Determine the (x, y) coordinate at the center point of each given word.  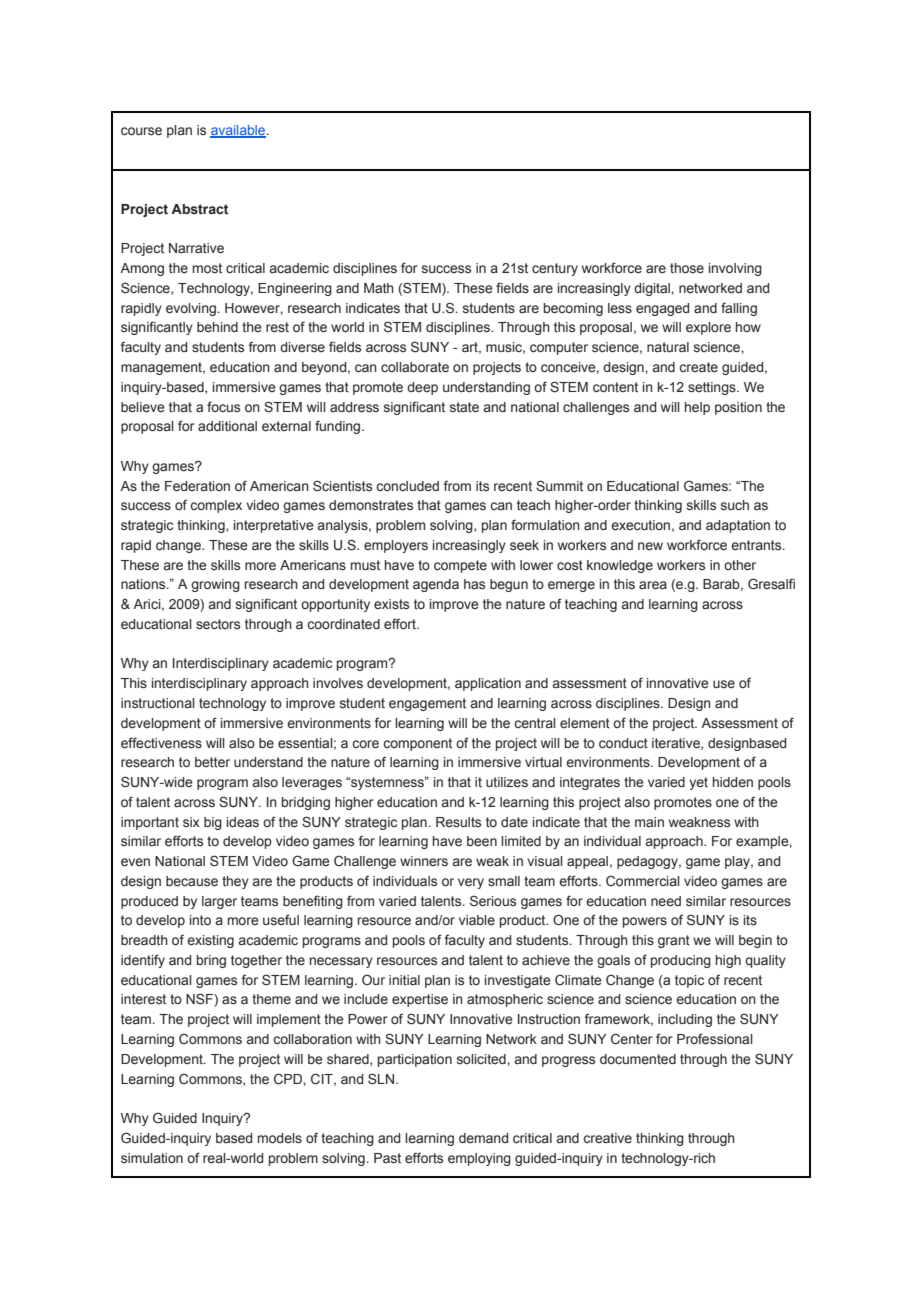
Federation (197, 486)
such (735, 505)
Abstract (199, 209)
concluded (407, 486)
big (213, 823)
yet (698, 783)
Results (458, 822)
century (555, 269)
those (687, 268)
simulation (152, 1158)
